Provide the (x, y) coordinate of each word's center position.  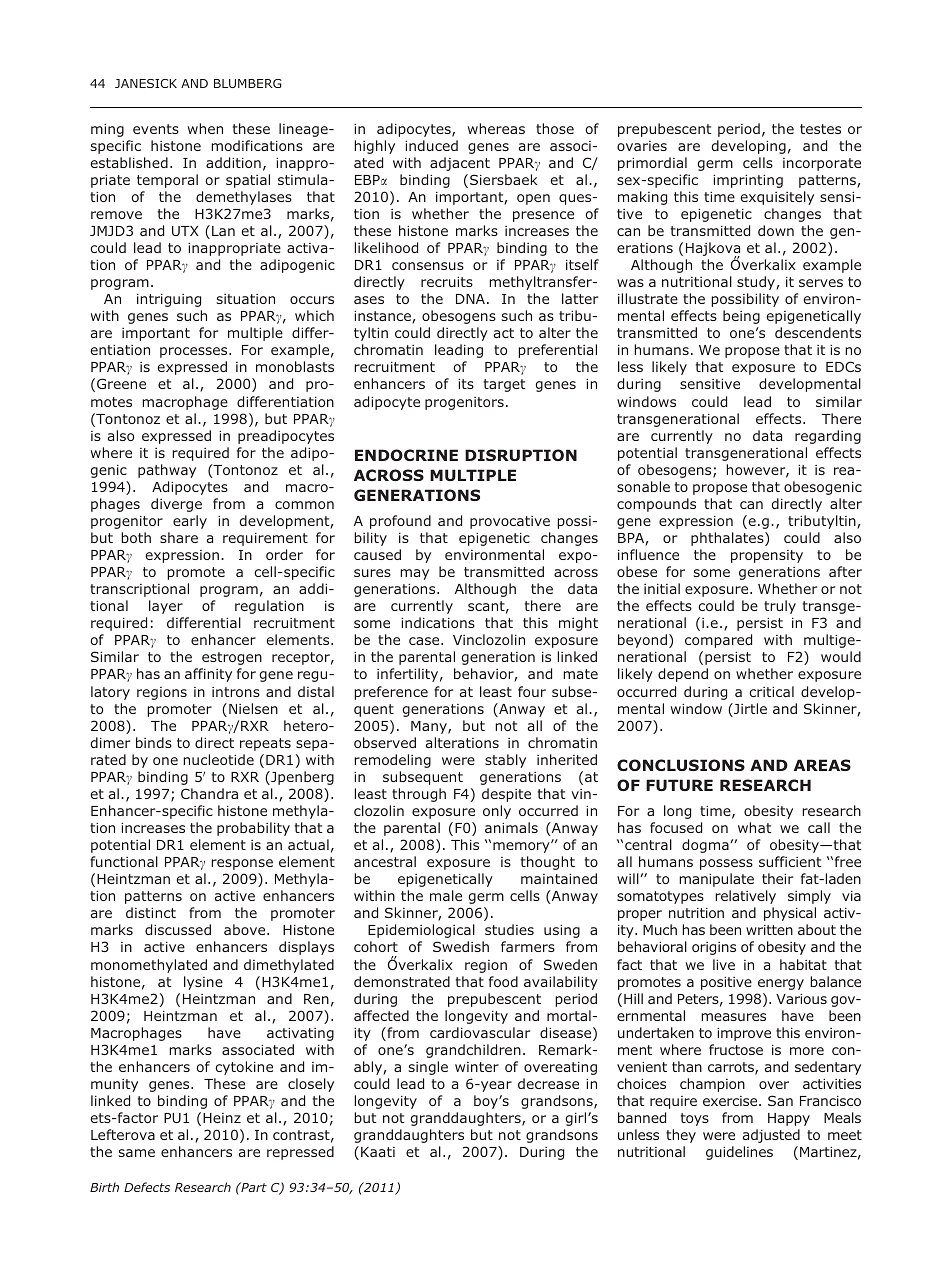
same (137, 1153)
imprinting (748, 181)
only (497, 812)
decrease (548, 1083)
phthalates (728, 539)
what (754, 827)
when (205, 128)
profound (400, 522)
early (190, 522)
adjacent (460, 164)
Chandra (209, 793)
